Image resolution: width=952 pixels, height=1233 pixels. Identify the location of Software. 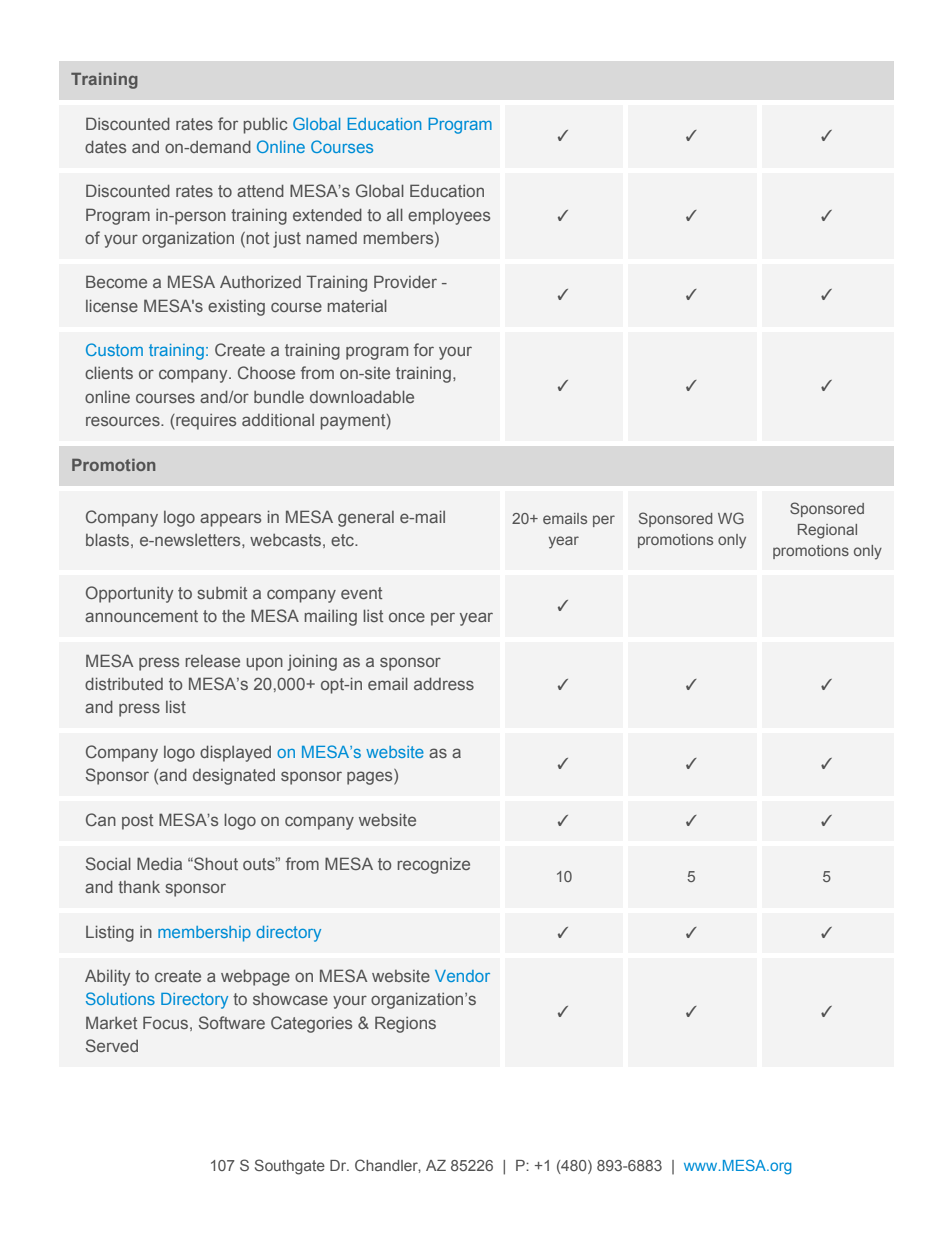
(232, 1022).
